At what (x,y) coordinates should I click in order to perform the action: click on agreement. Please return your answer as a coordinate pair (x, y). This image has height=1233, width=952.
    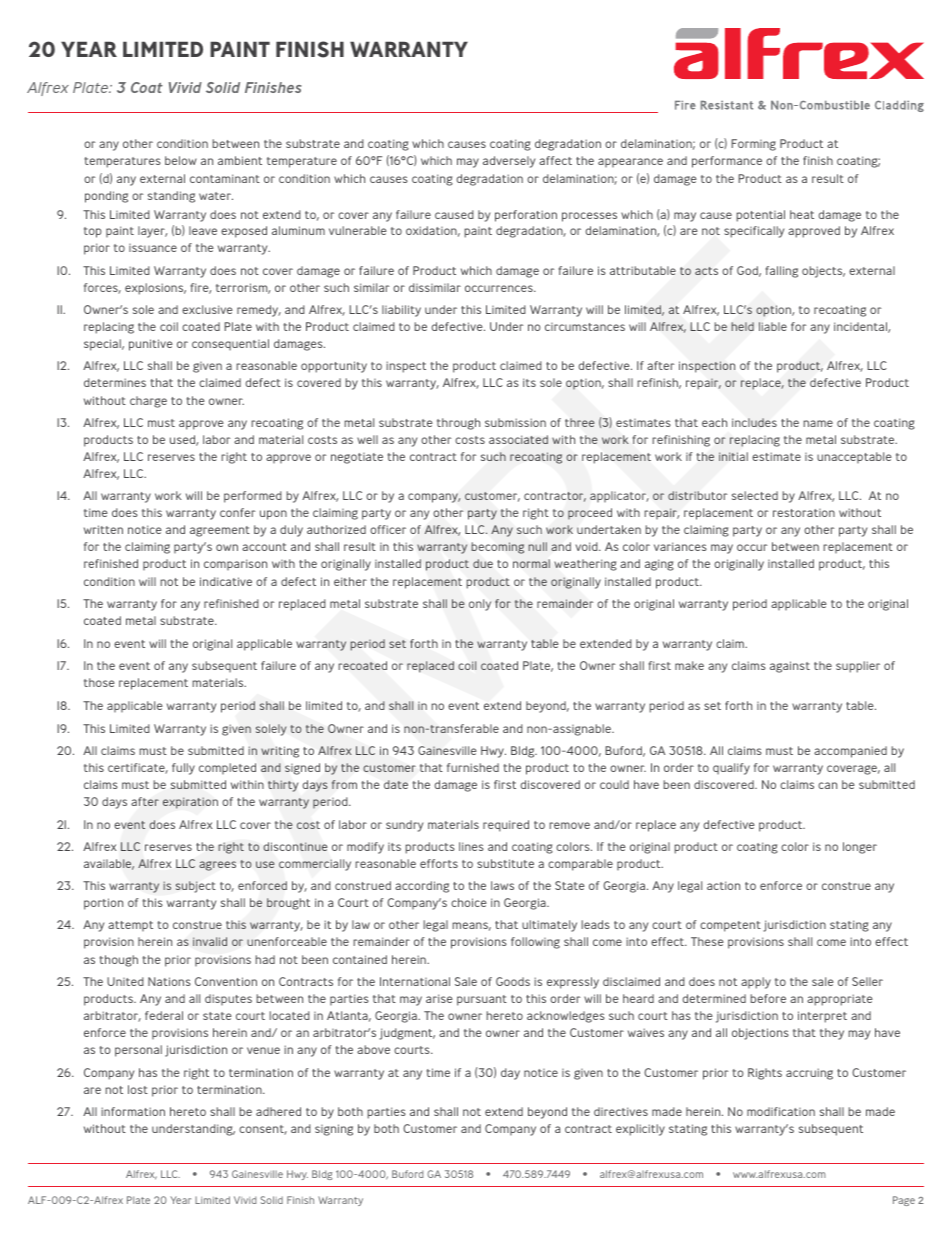
    Looking at the image, I should click on (220, 531).
